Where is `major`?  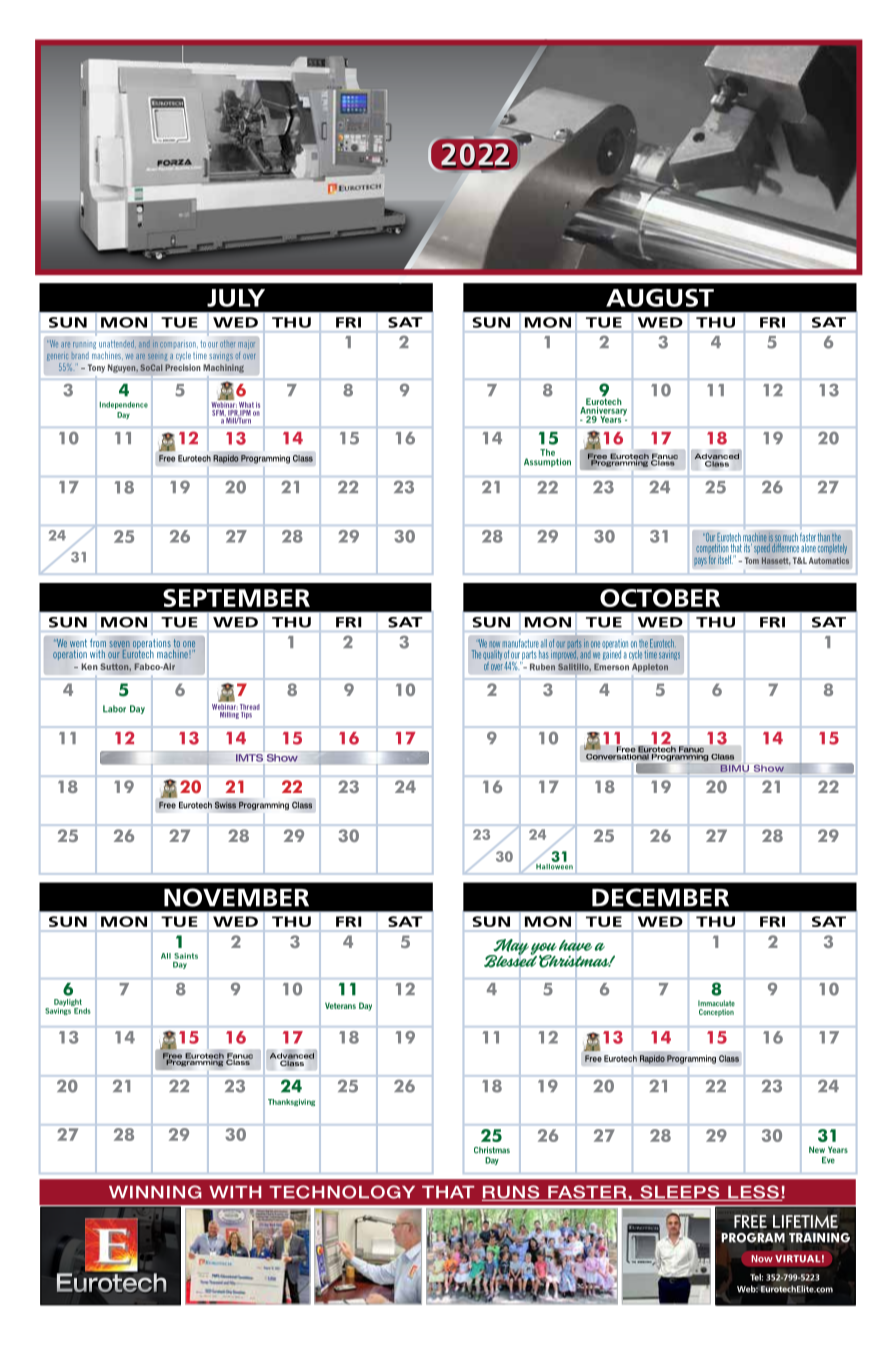
major is located at coordinates (246, 345).
